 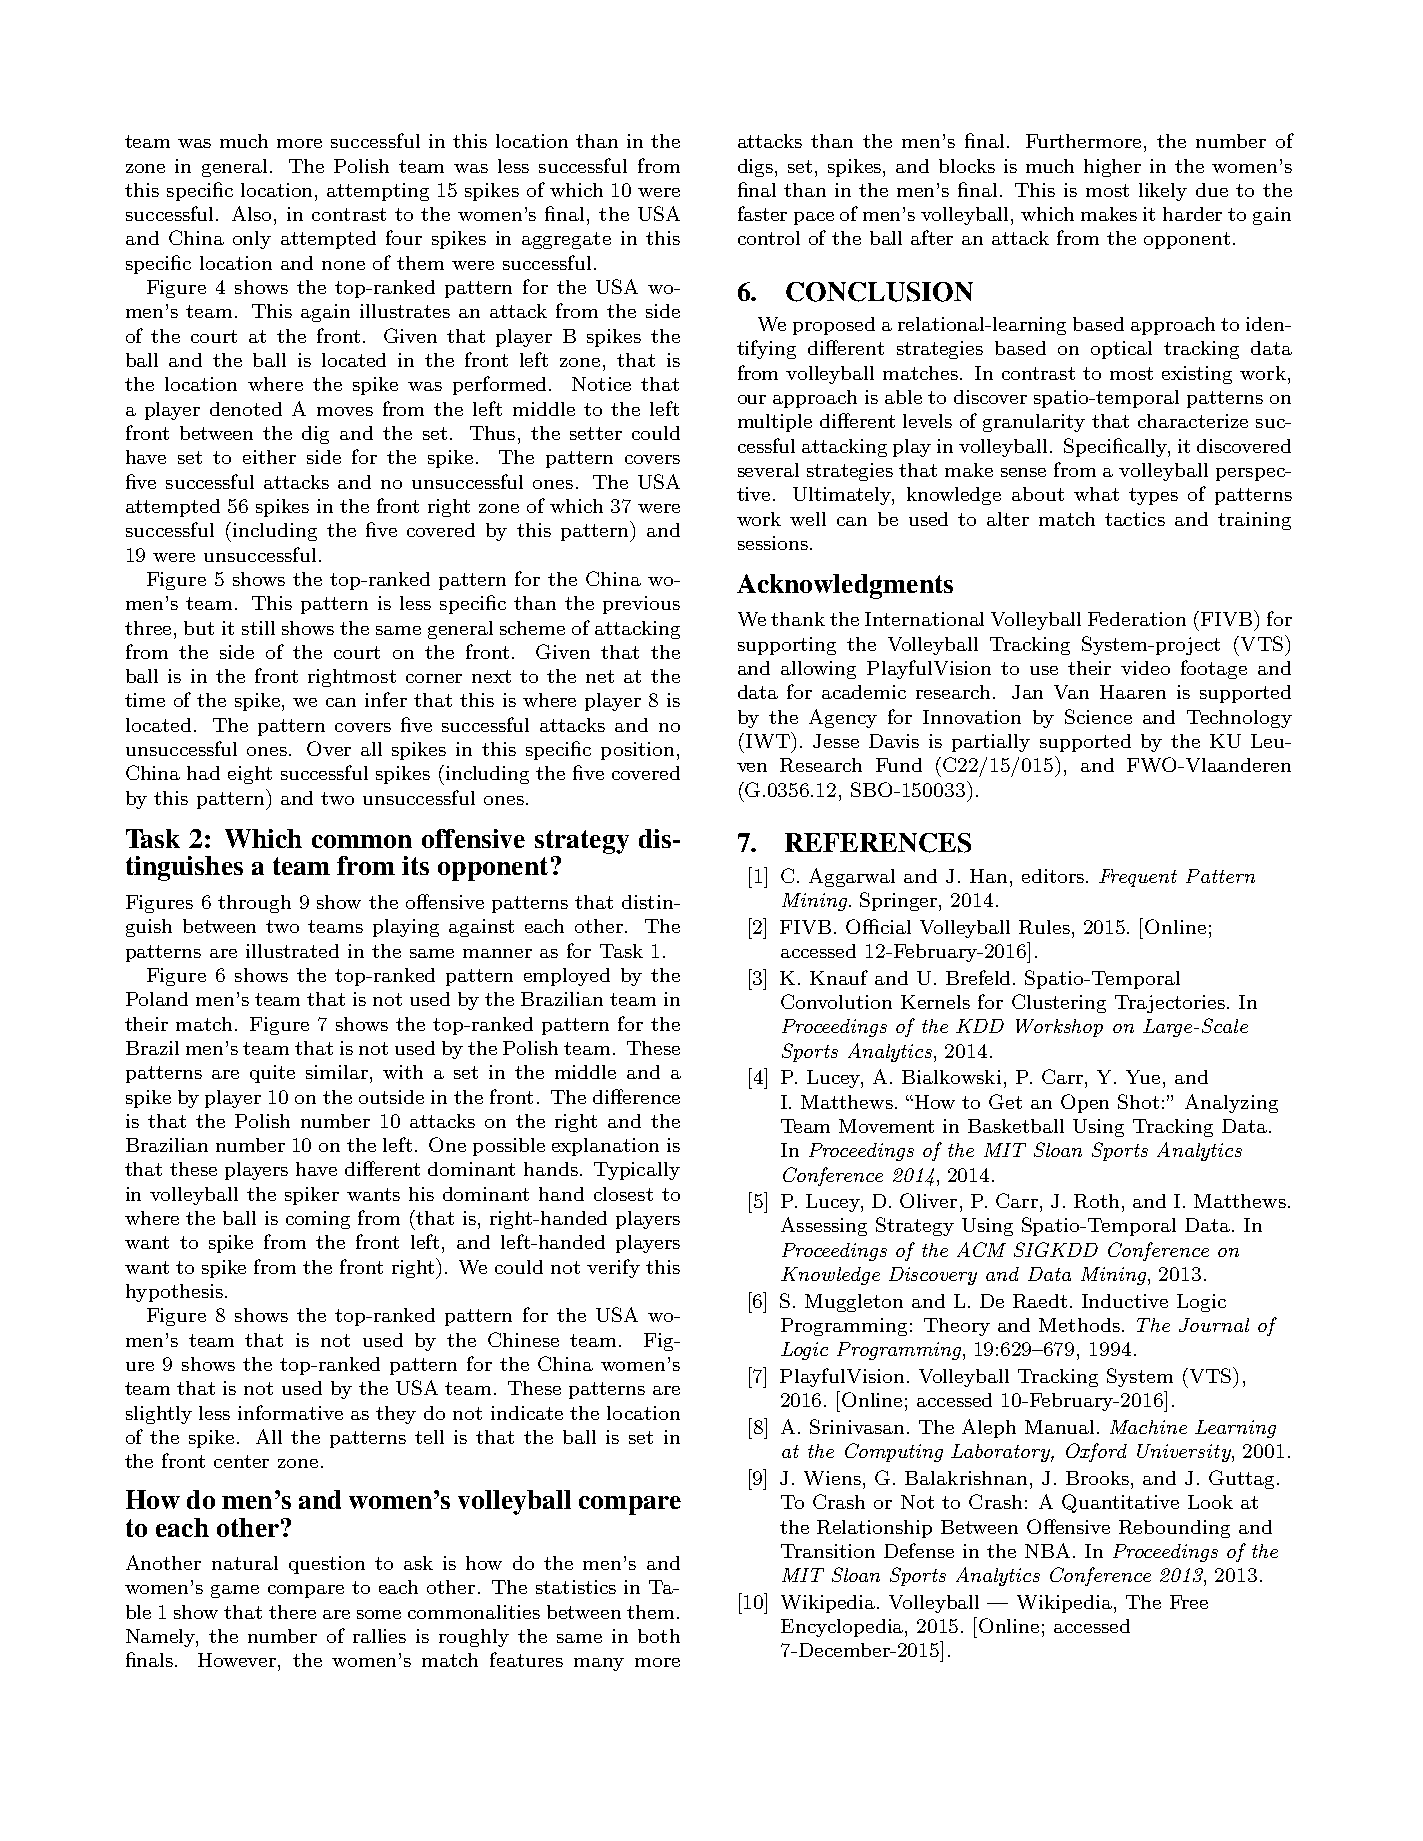 What do you see at coordinates (1098, 716) in the screenshot?
I see `Science` at bounding box center [1098, 716].
